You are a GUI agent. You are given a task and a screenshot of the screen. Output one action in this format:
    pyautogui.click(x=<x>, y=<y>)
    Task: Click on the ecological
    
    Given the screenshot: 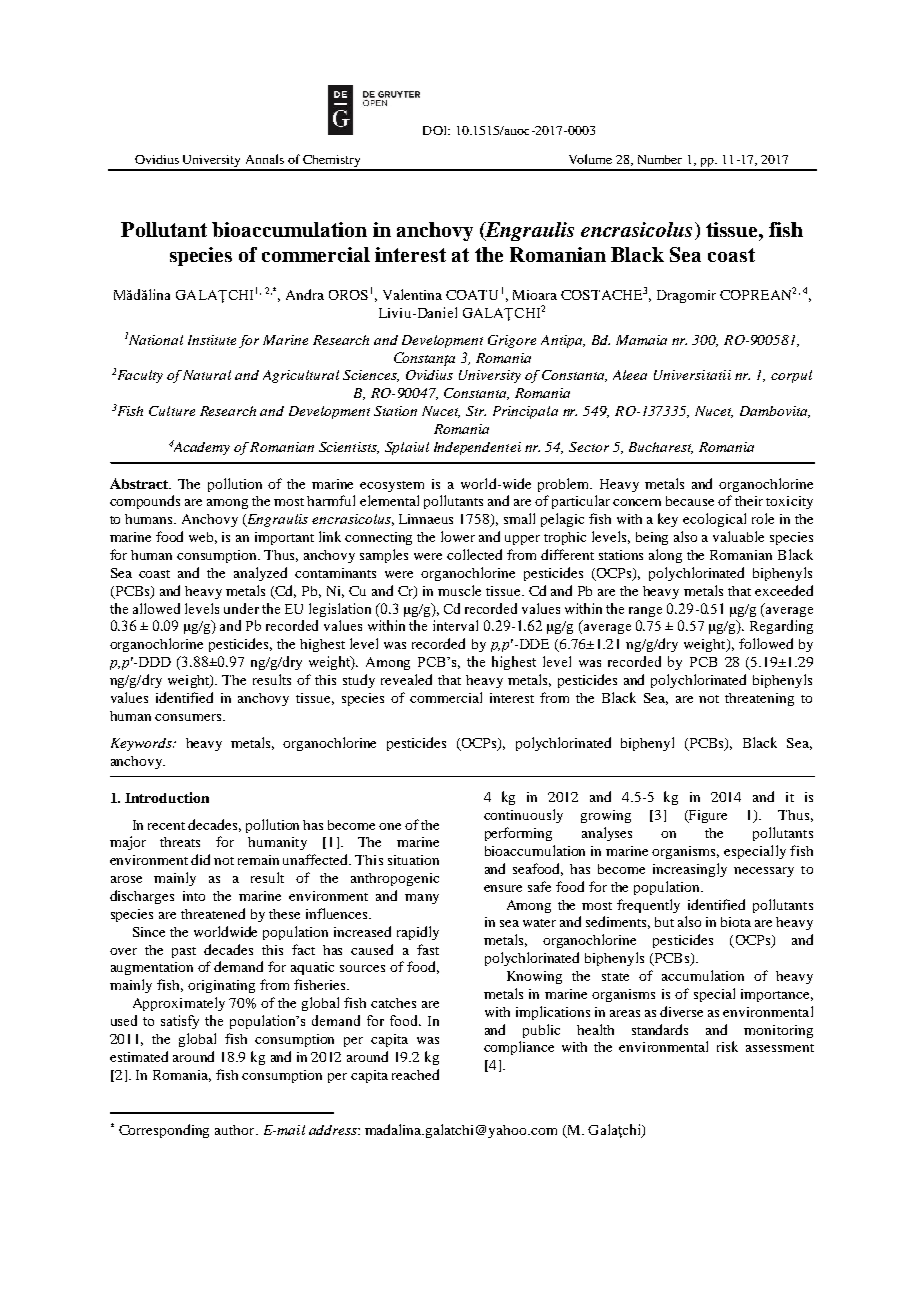 What is the action you would take?
    pyautogui.click(x=714, y=520)
